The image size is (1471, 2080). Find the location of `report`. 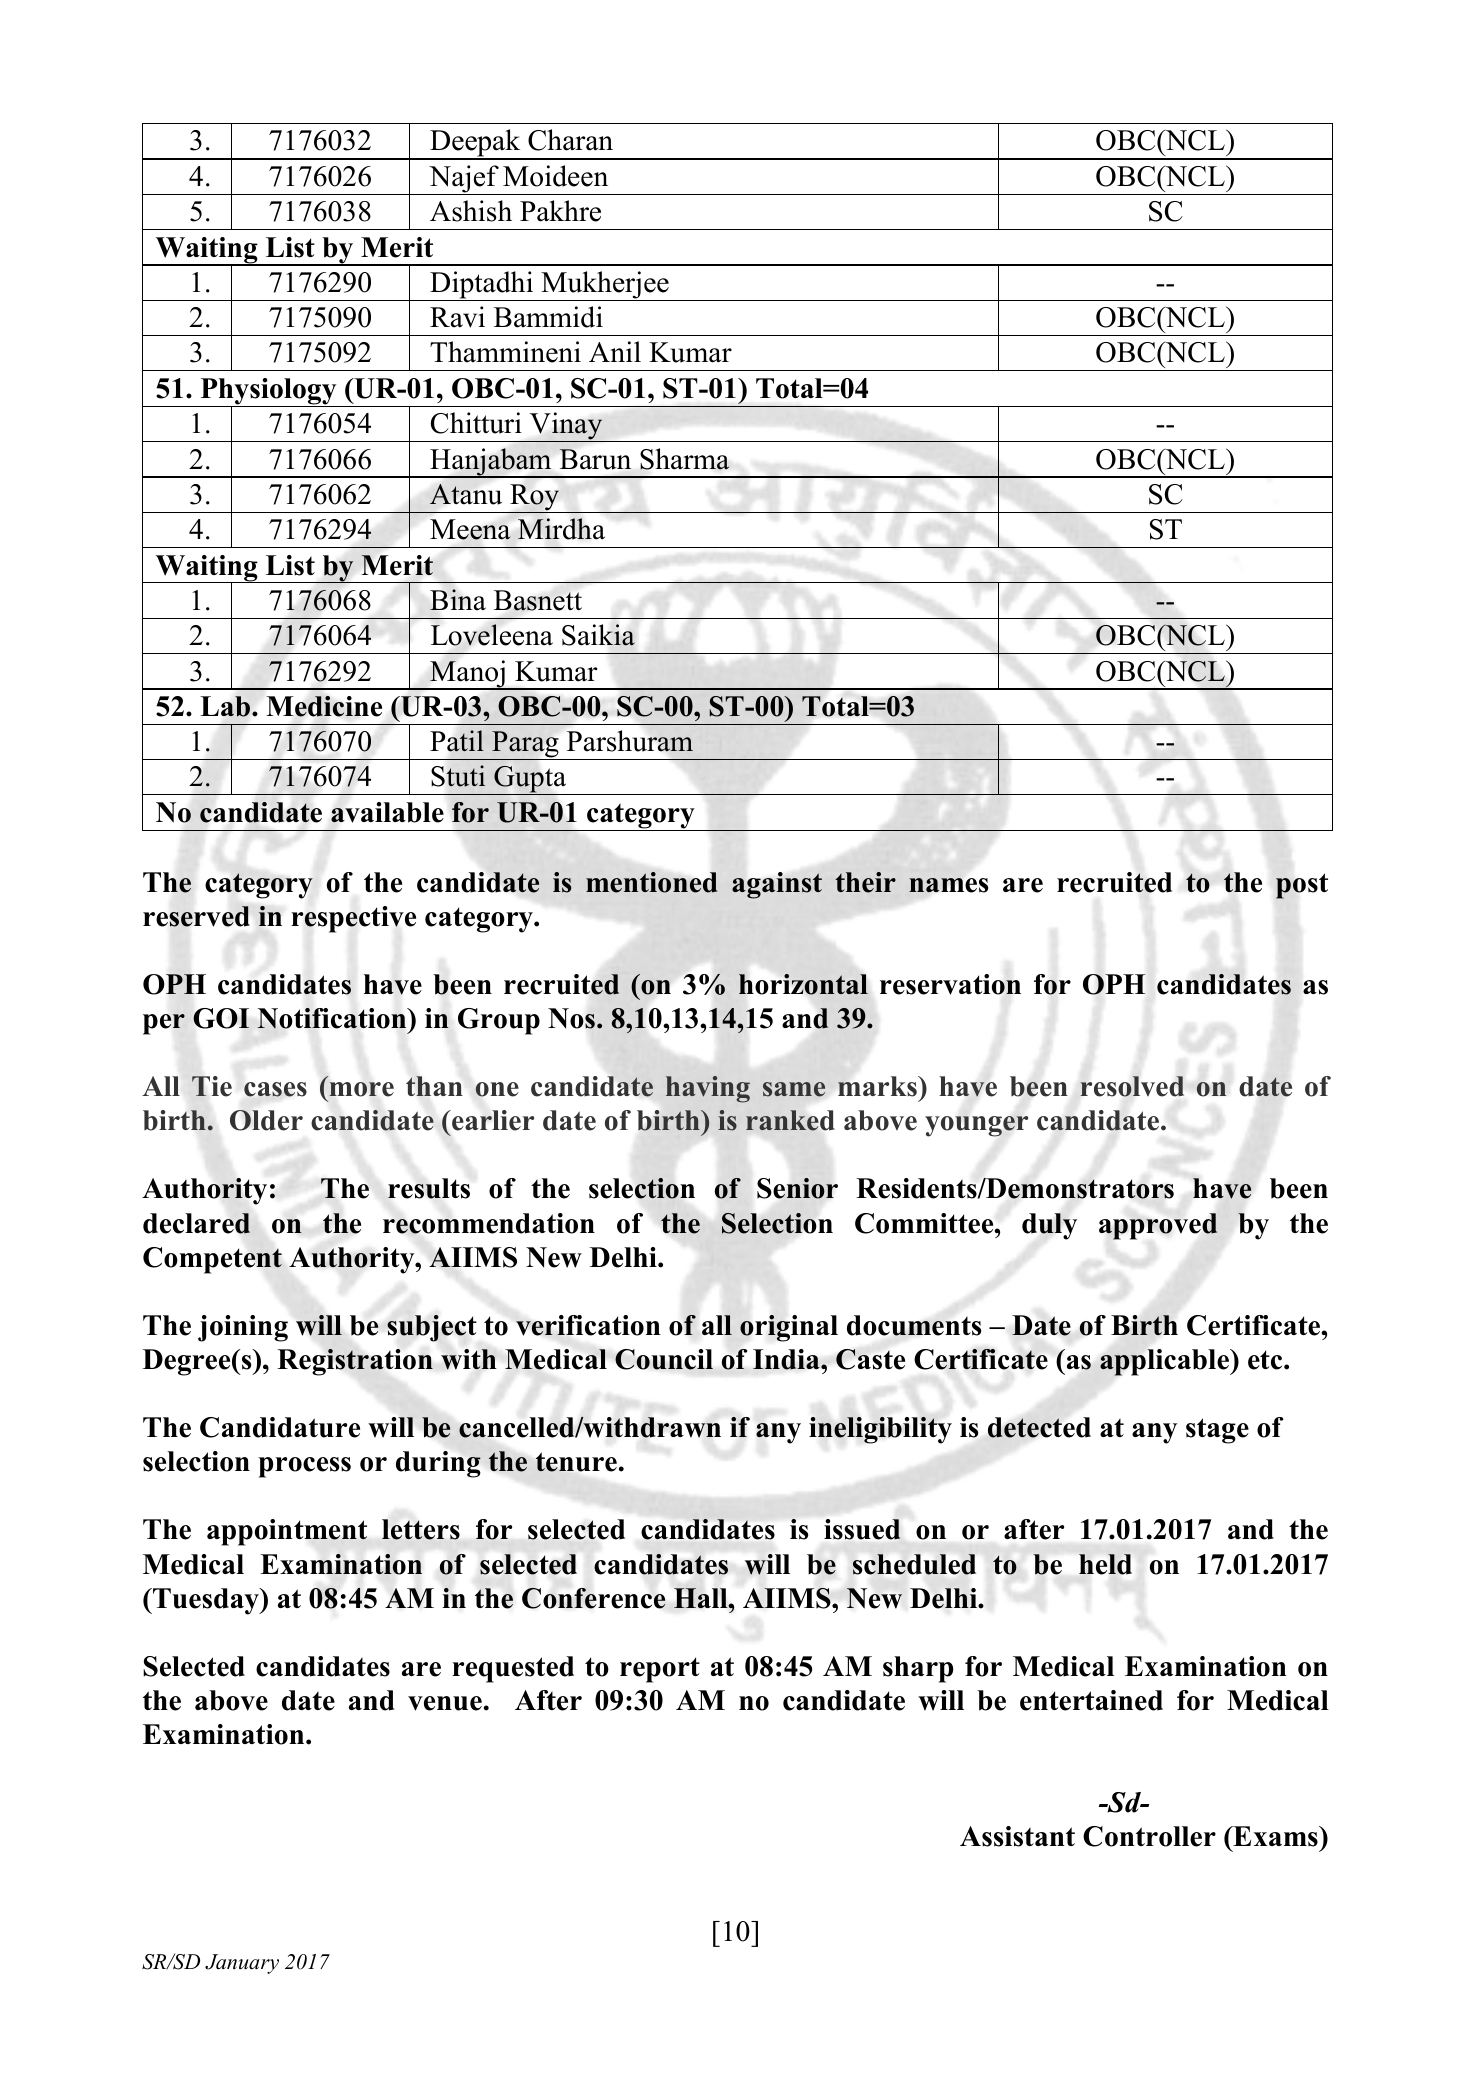

report is located at coordinates (660, 1670).
